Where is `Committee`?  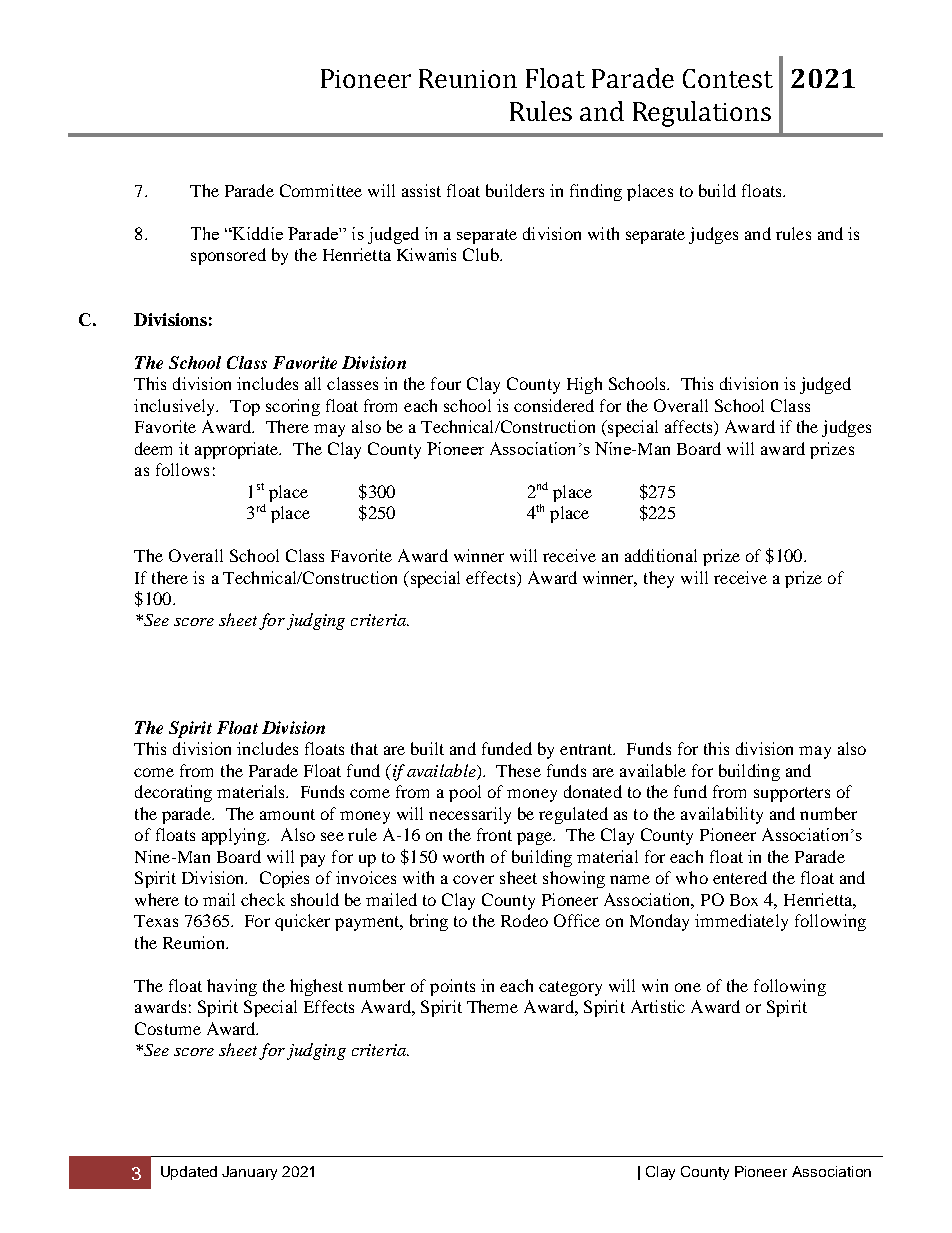
Committee is located at coordinates (321, 190).
